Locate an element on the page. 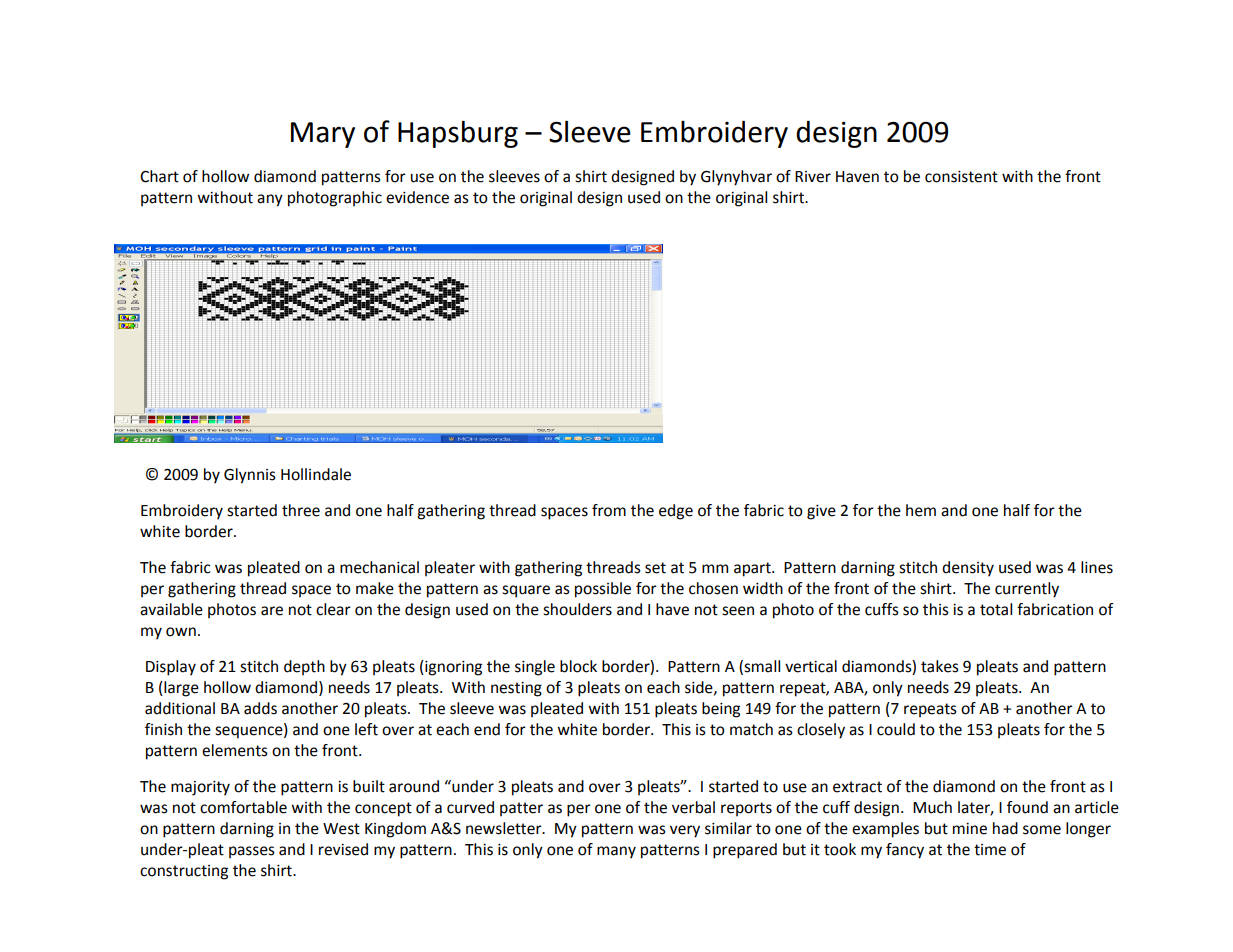 This page has width=1233, height=952. total is located at coordinates (996, 609).
